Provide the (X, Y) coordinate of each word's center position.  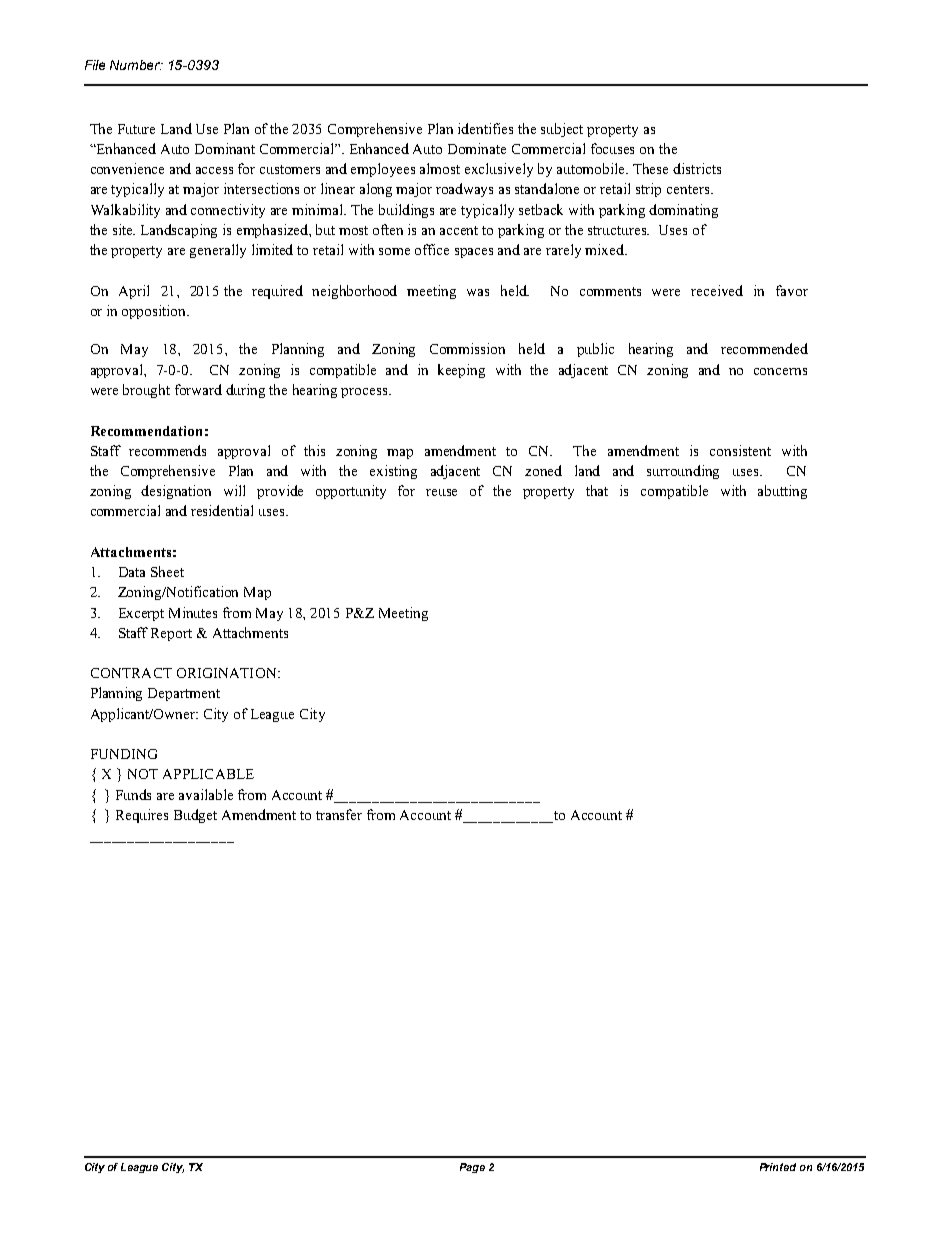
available (206, 794)
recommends (167, 450)
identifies (485, 128)
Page (472, 1168)
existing (393, 472)
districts (697, 168)
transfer (339, 814)
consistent (740, 450)
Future (136, 129)
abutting (782, 492)
